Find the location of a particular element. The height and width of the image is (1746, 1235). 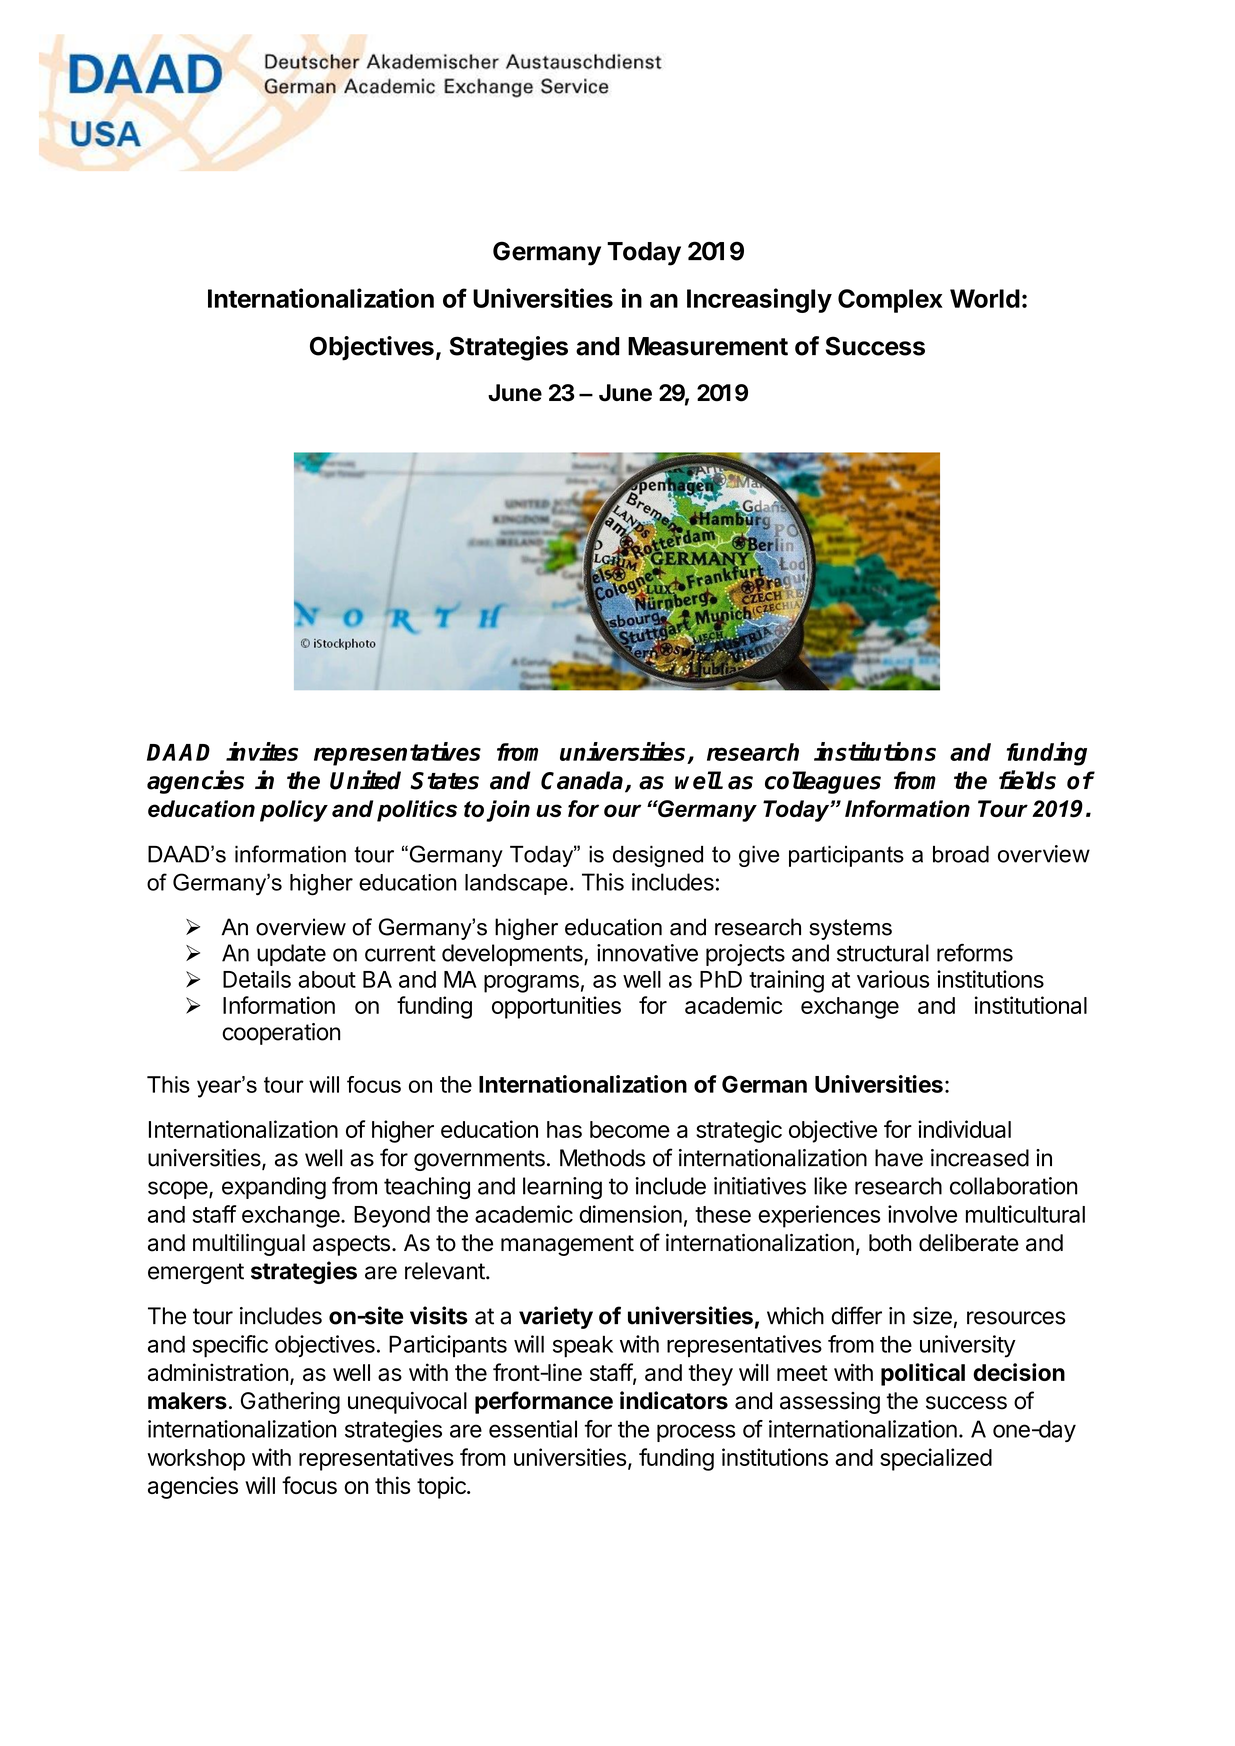

Gathering is located at coordinates (290, 1403).
